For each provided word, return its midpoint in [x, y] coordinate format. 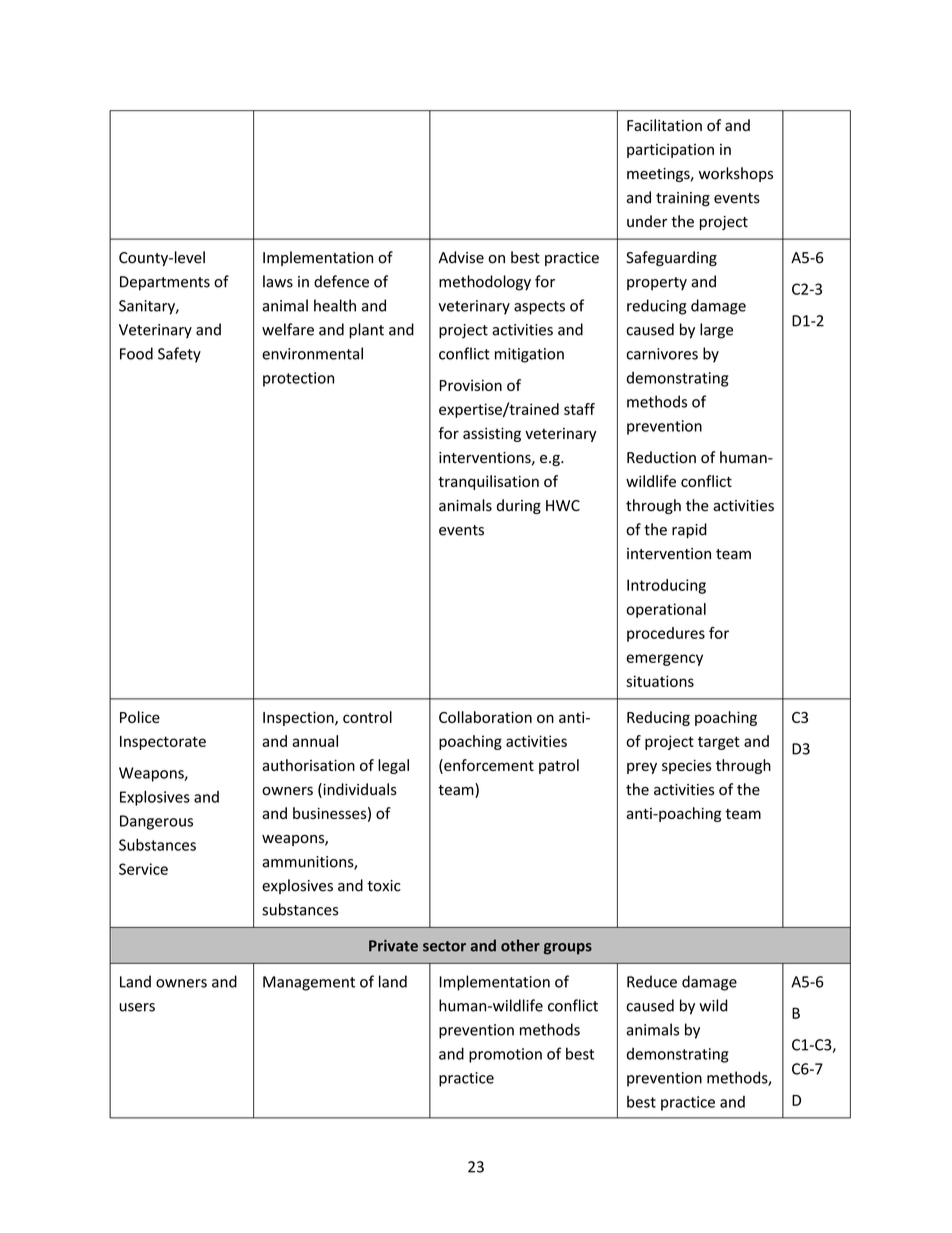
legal [393, 766]
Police [140, 717]
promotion [505, 1055]
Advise [461, 257]
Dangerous [156, 822]
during [519, 506]
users [137, 1007]
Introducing [666, 586]
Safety [179, 355]
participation [670, 151]
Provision [471, 385]
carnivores [662, 354]
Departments [165, 283]
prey [642, 768]
